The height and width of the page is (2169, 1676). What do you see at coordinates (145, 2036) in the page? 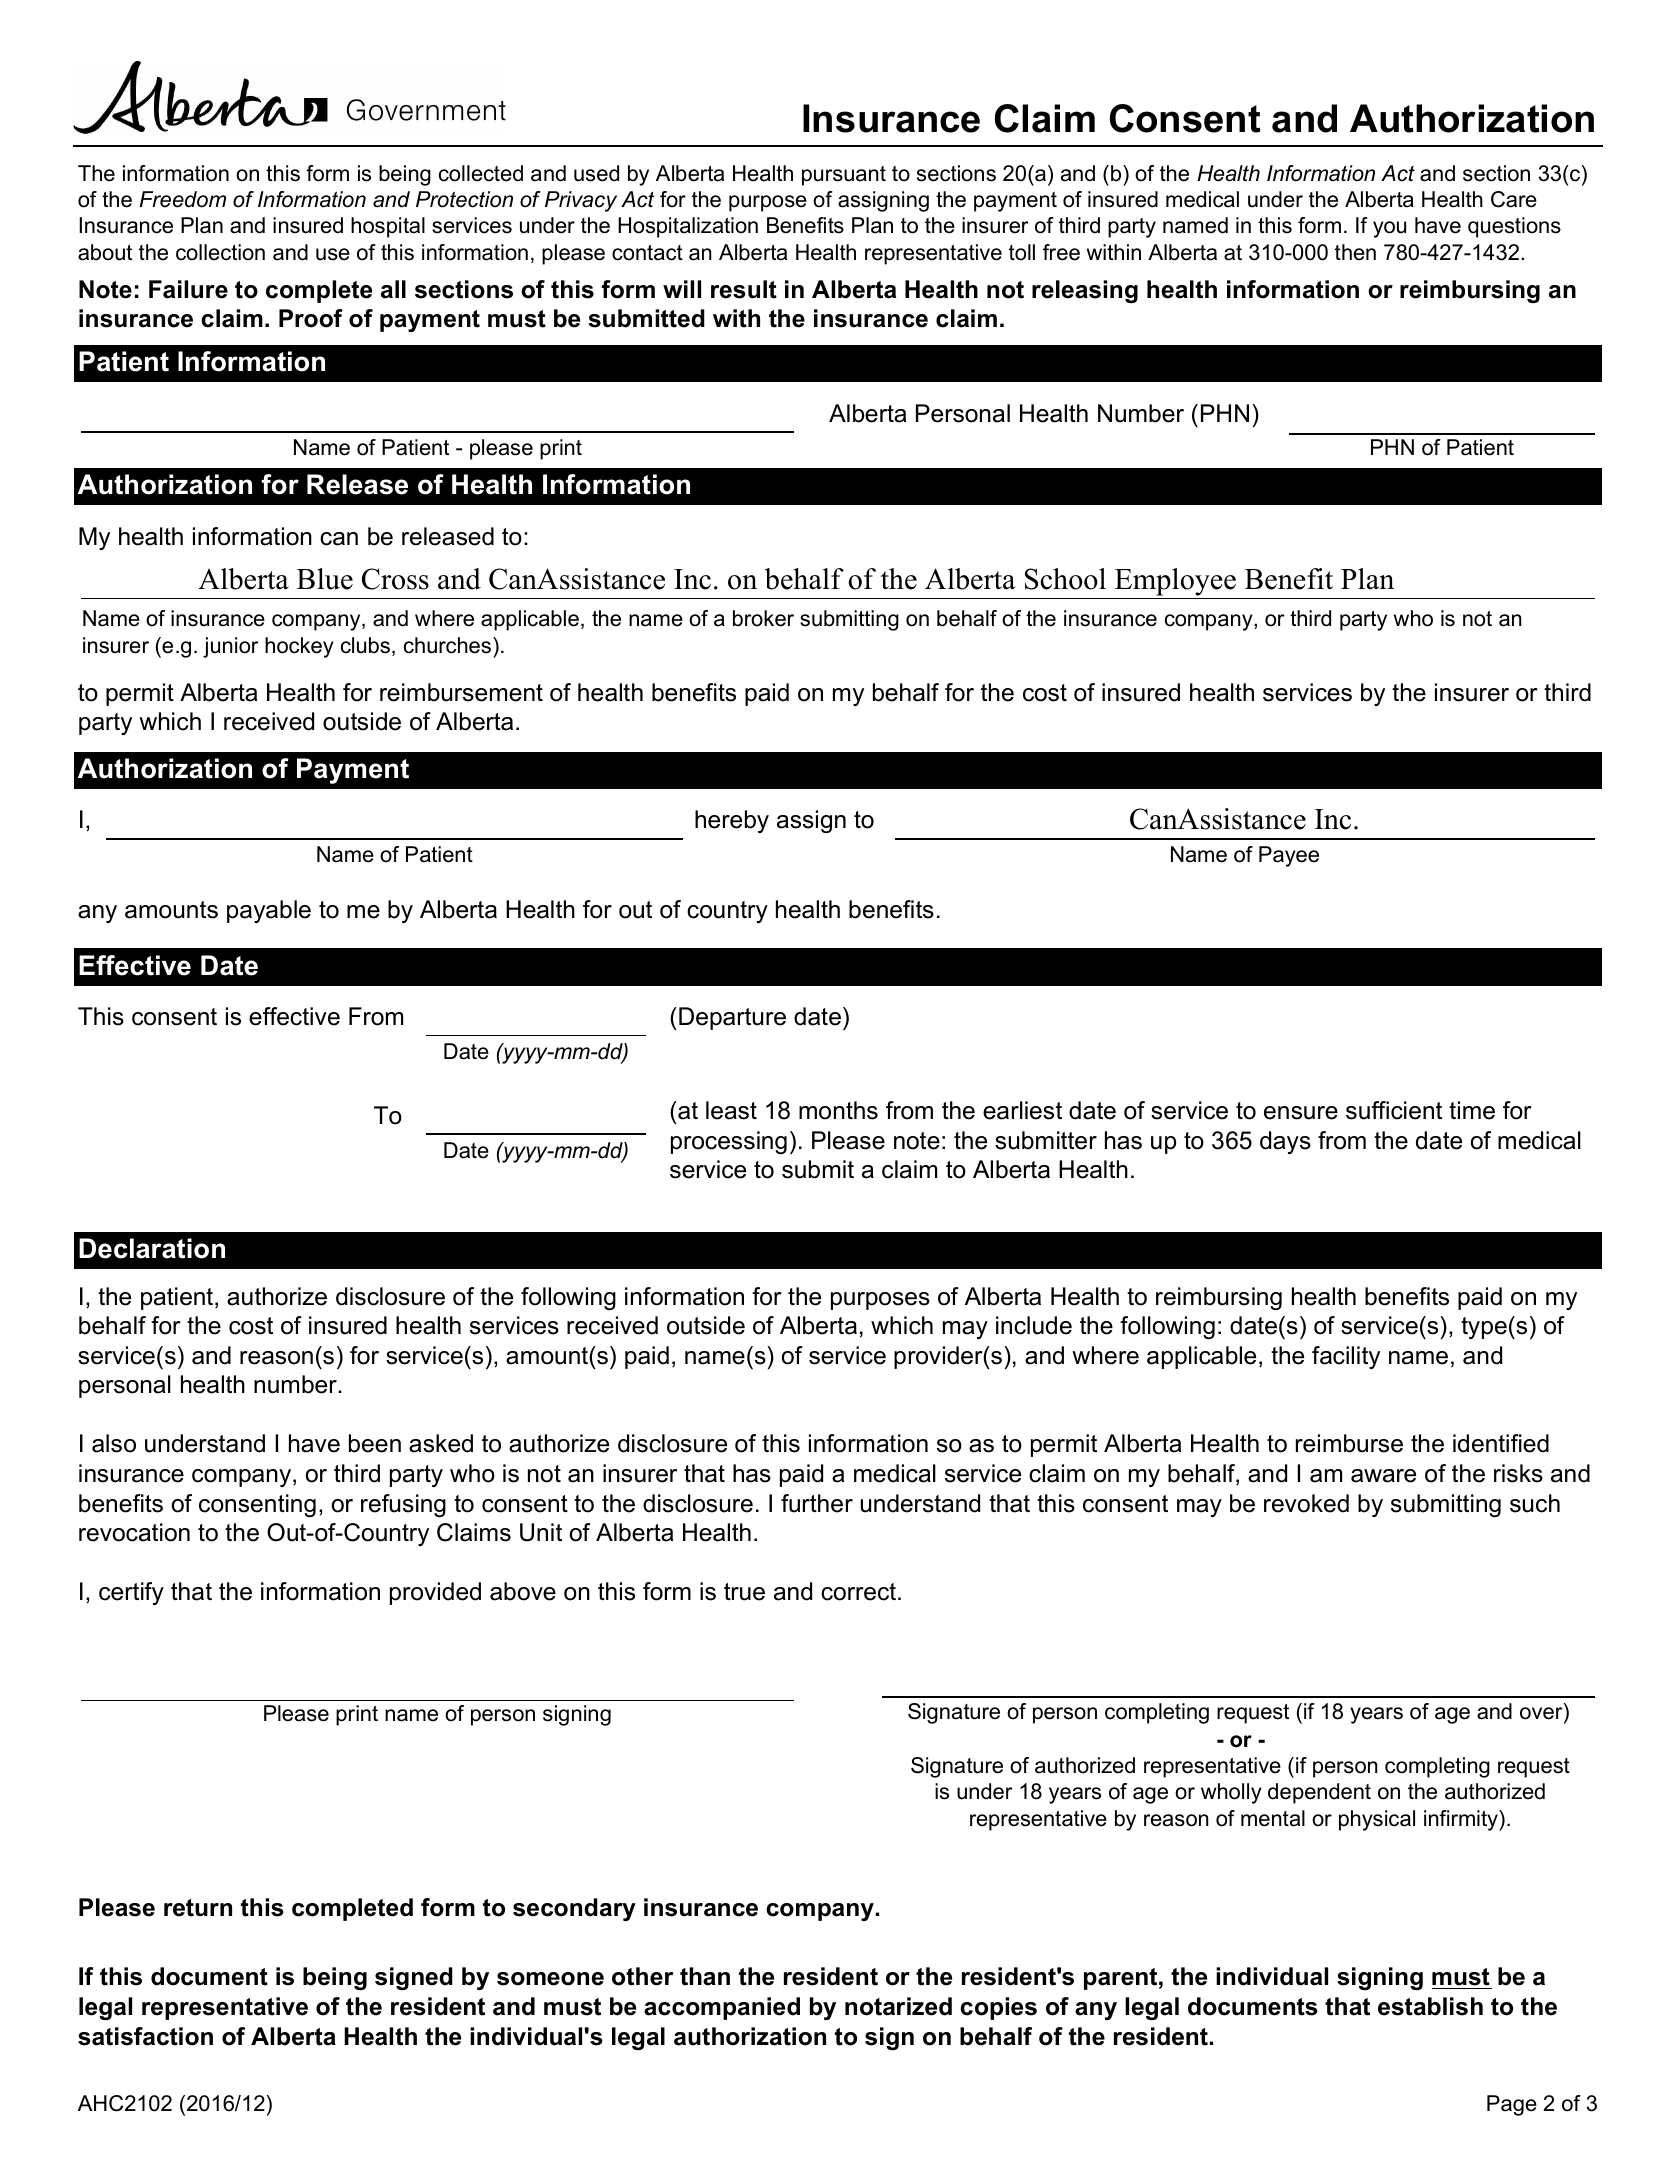
I see `satisfaction` at bounding box center [145, 2036].
